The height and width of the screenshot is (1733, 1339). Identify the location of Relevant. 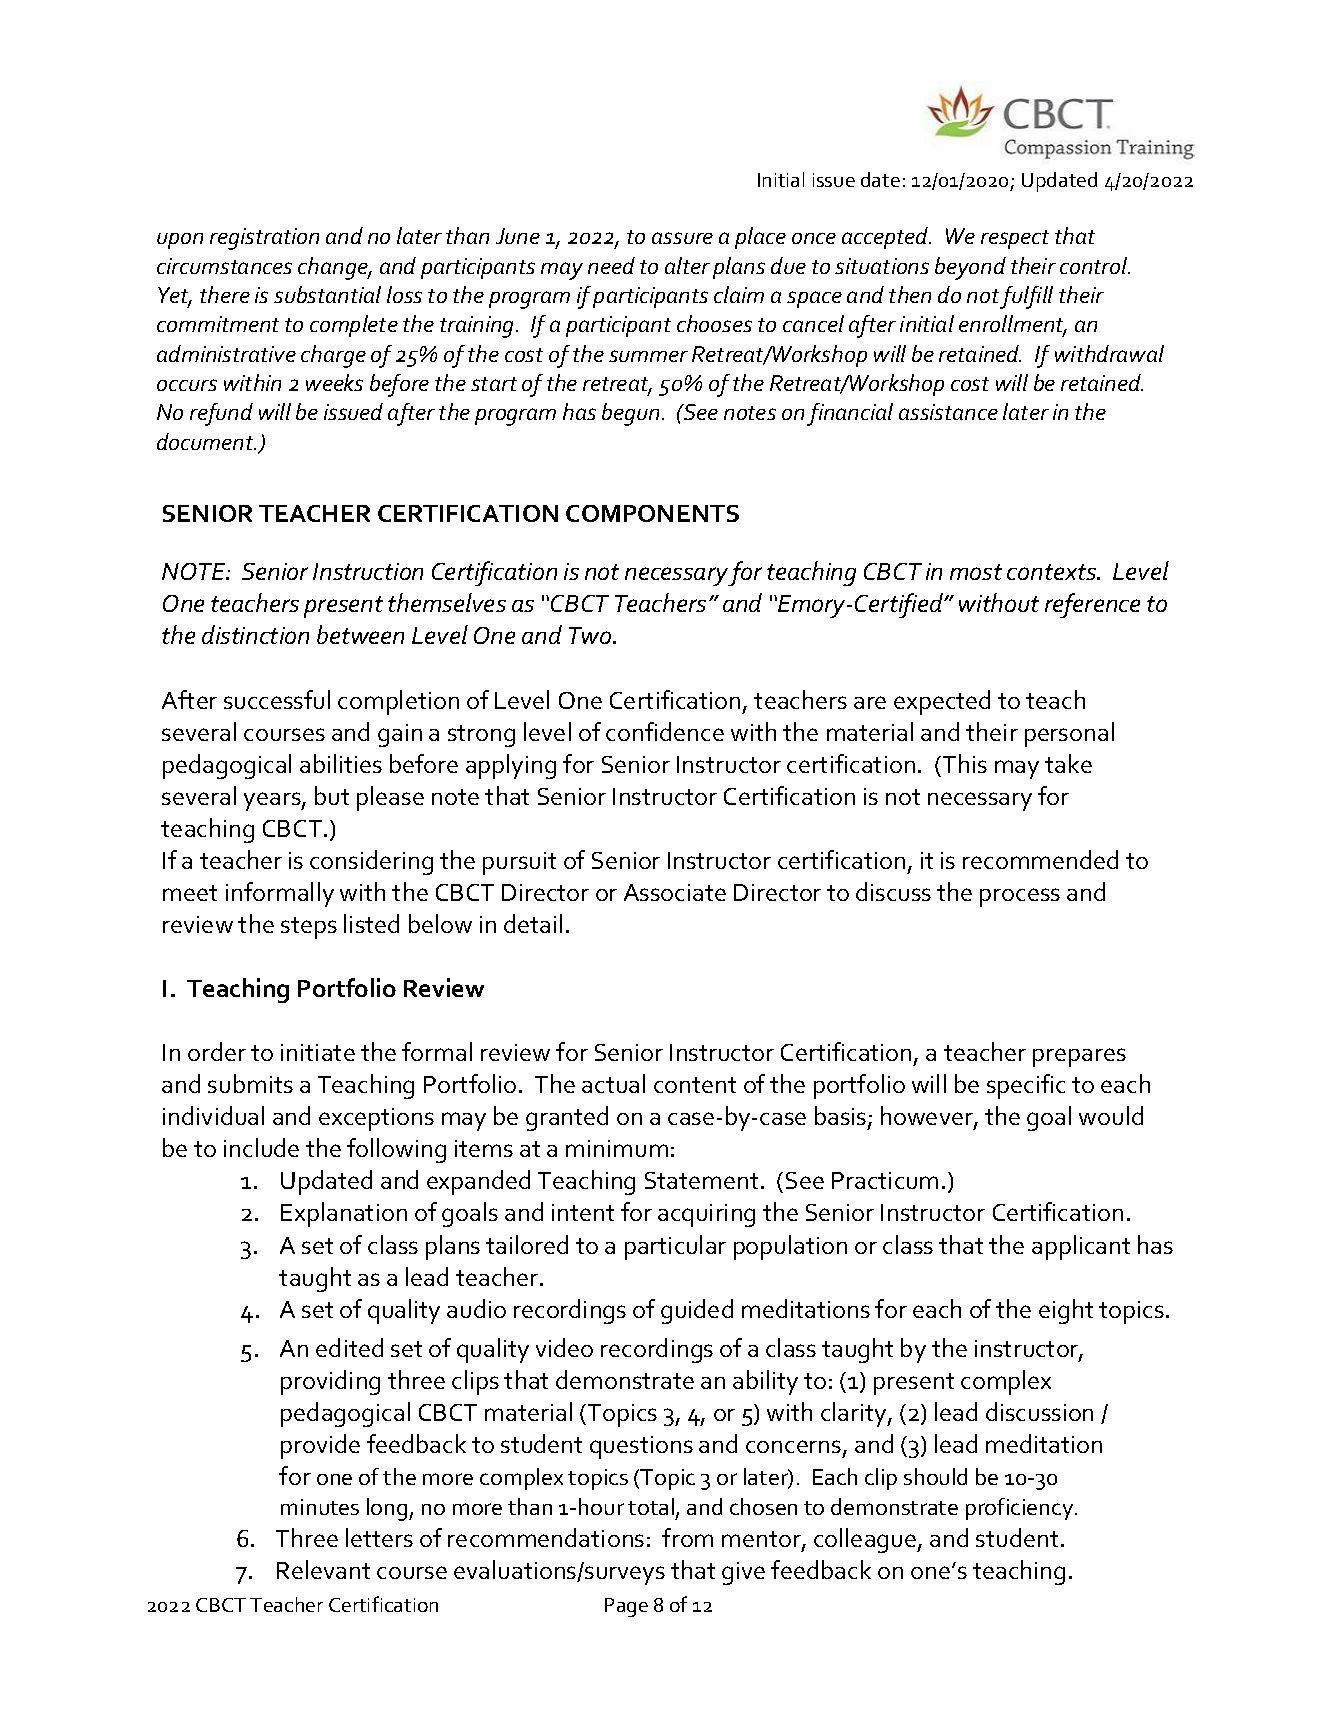
(323, 1569).
